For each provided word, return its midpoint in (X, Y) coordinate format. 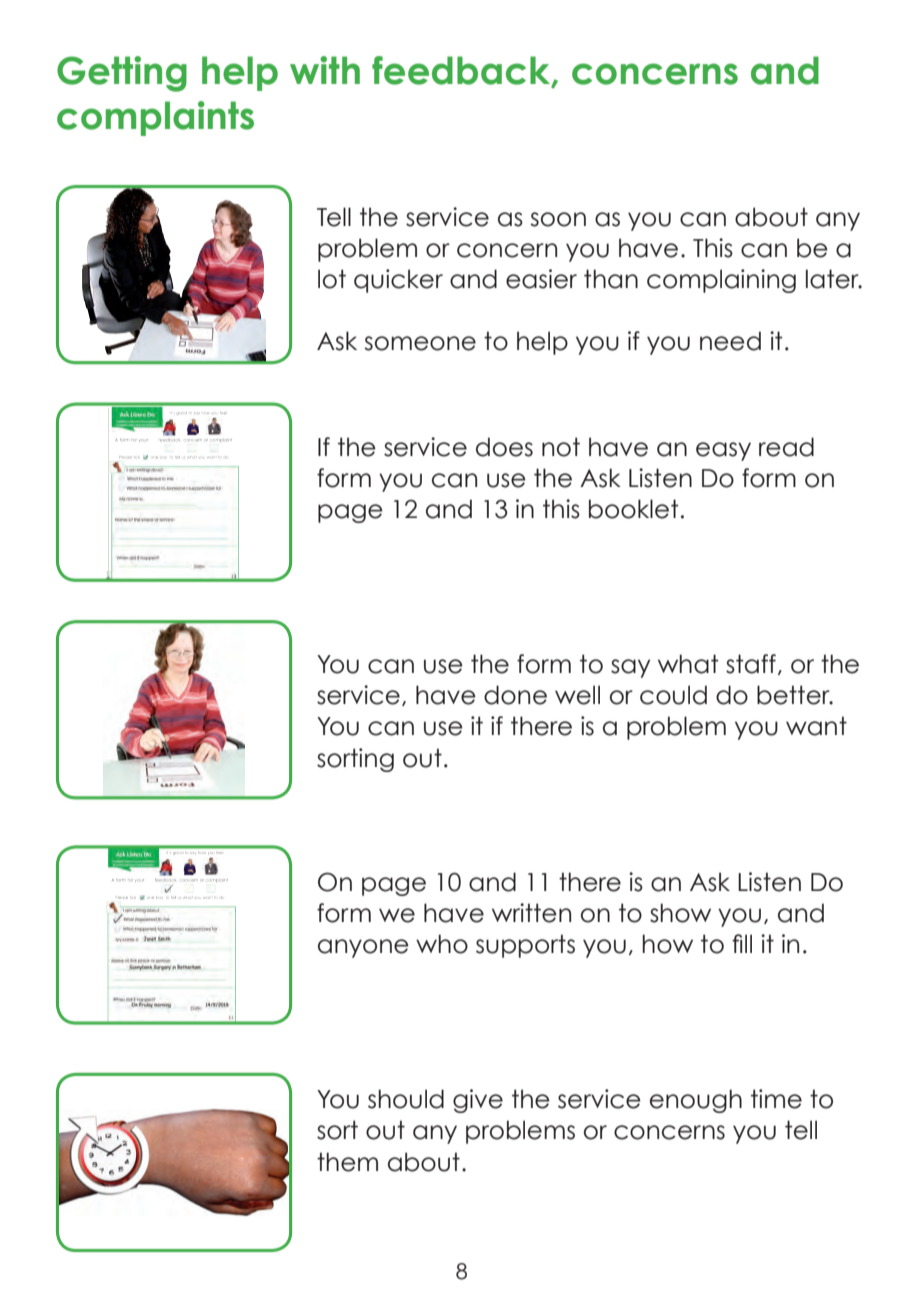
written (531, 913)
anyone (363, 948)
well (577, 695)
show (680, 913)
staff (751, 664)
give (478, 1101)
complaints (155, 118)
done (515, 695)
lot (332, 279)
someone (420, 343)
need (730, 341)
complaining (721, 281)
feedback (462, 71)
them (347, 1162)
